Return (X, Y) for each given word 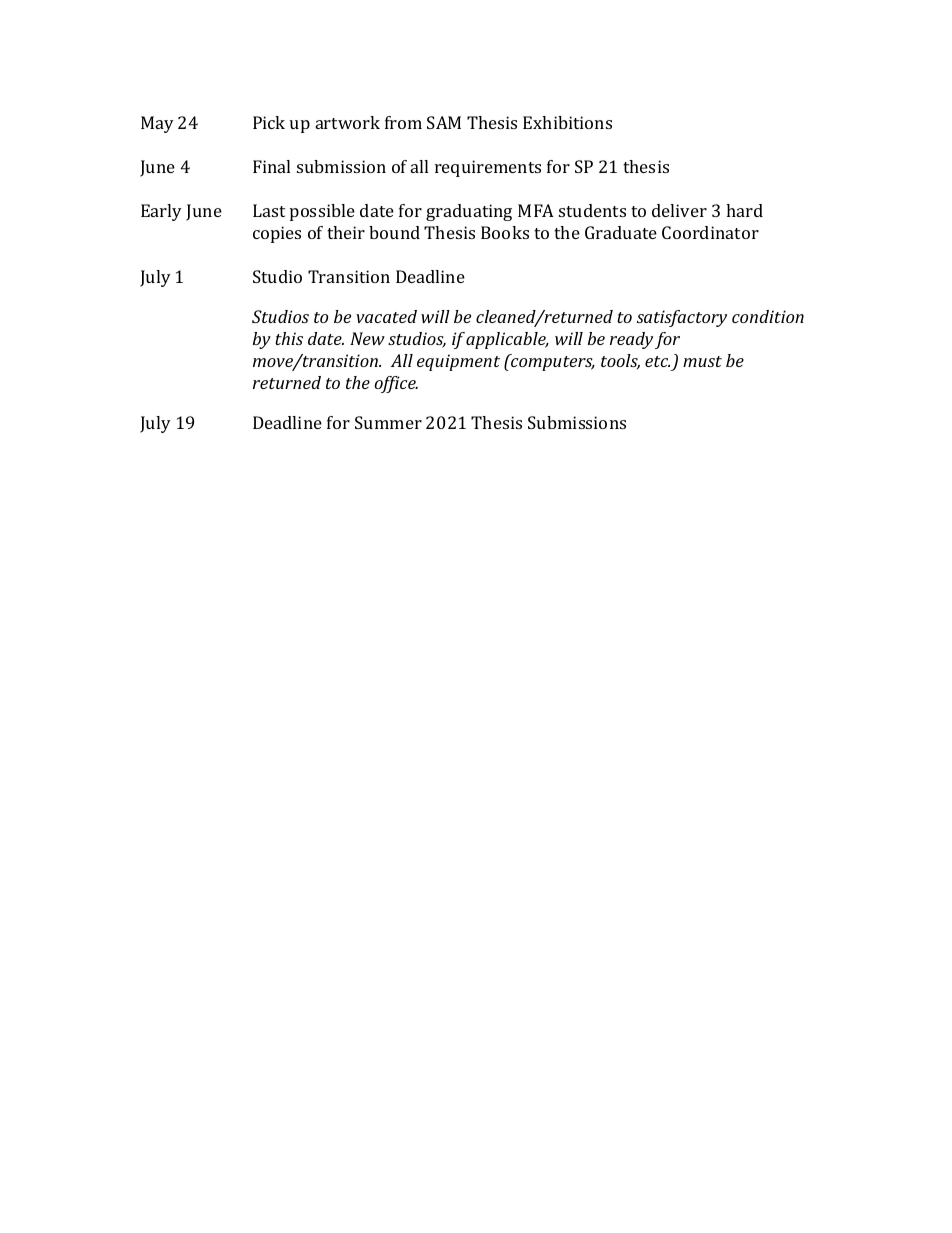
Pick (269, 122)
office (396, 384)
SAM (444, 122)
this (289, 338)
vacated (386, 316)
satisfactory (682, 318)
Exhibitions (567, 122)
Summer (388, 422)
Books (505, 232)
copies (277, 234)
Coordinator (710, 232)
